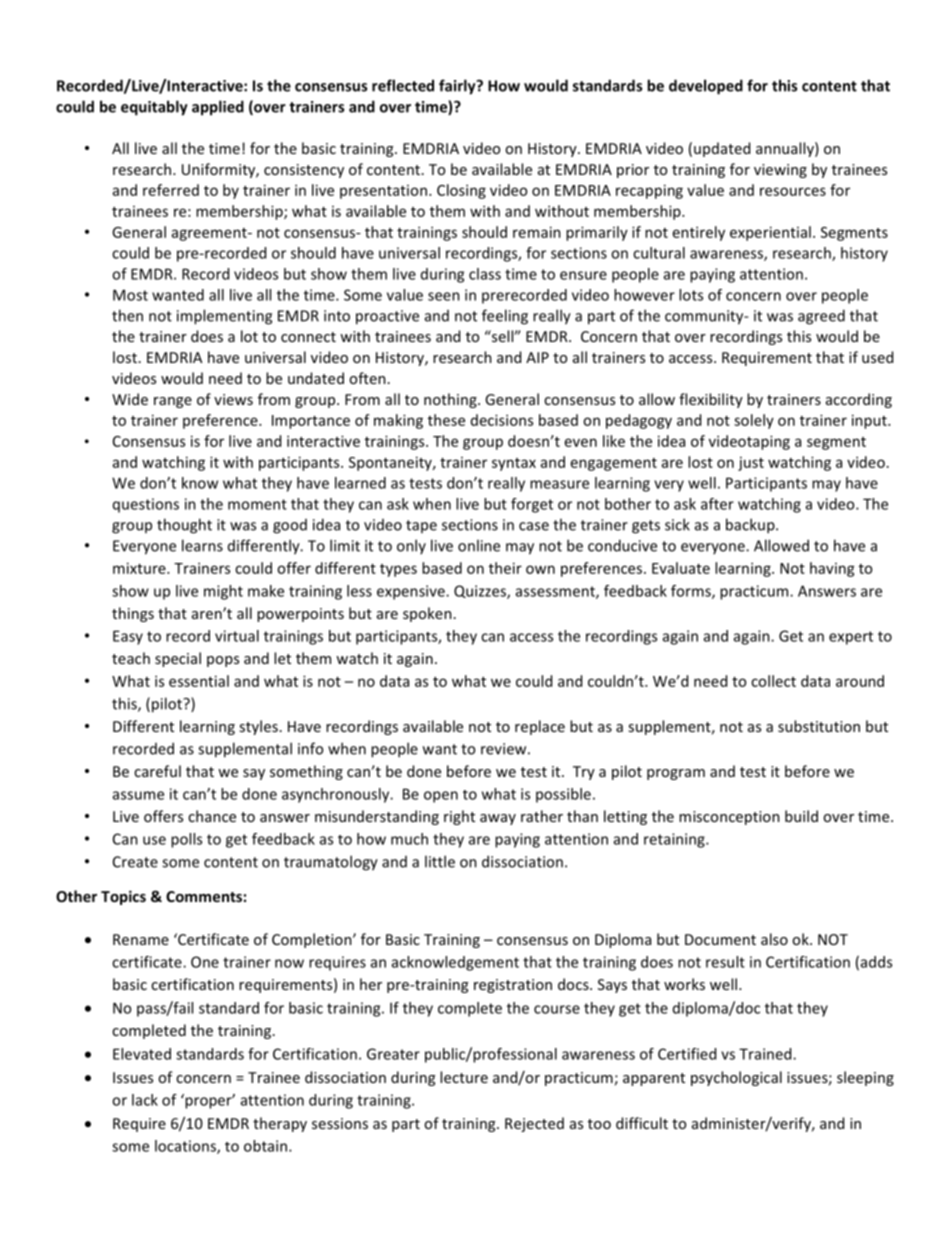 This screenshot has width=952, height=1233. Describe the element at coordinates (801, 816) in the screenshot. I see `build` at that location.
